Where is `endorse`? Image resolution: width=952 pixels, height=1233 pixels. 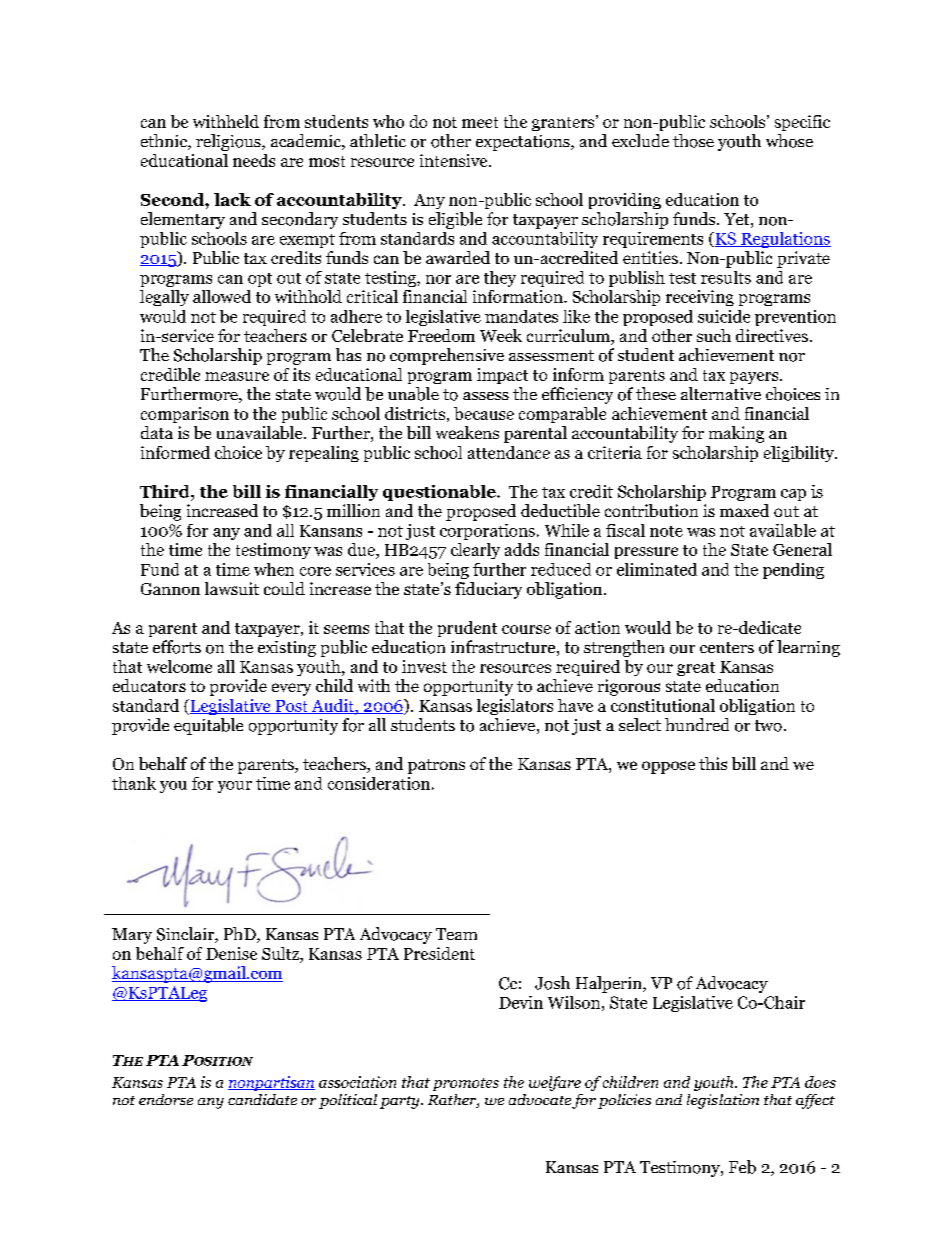 endorse is located at coordinates (166, 1099).
